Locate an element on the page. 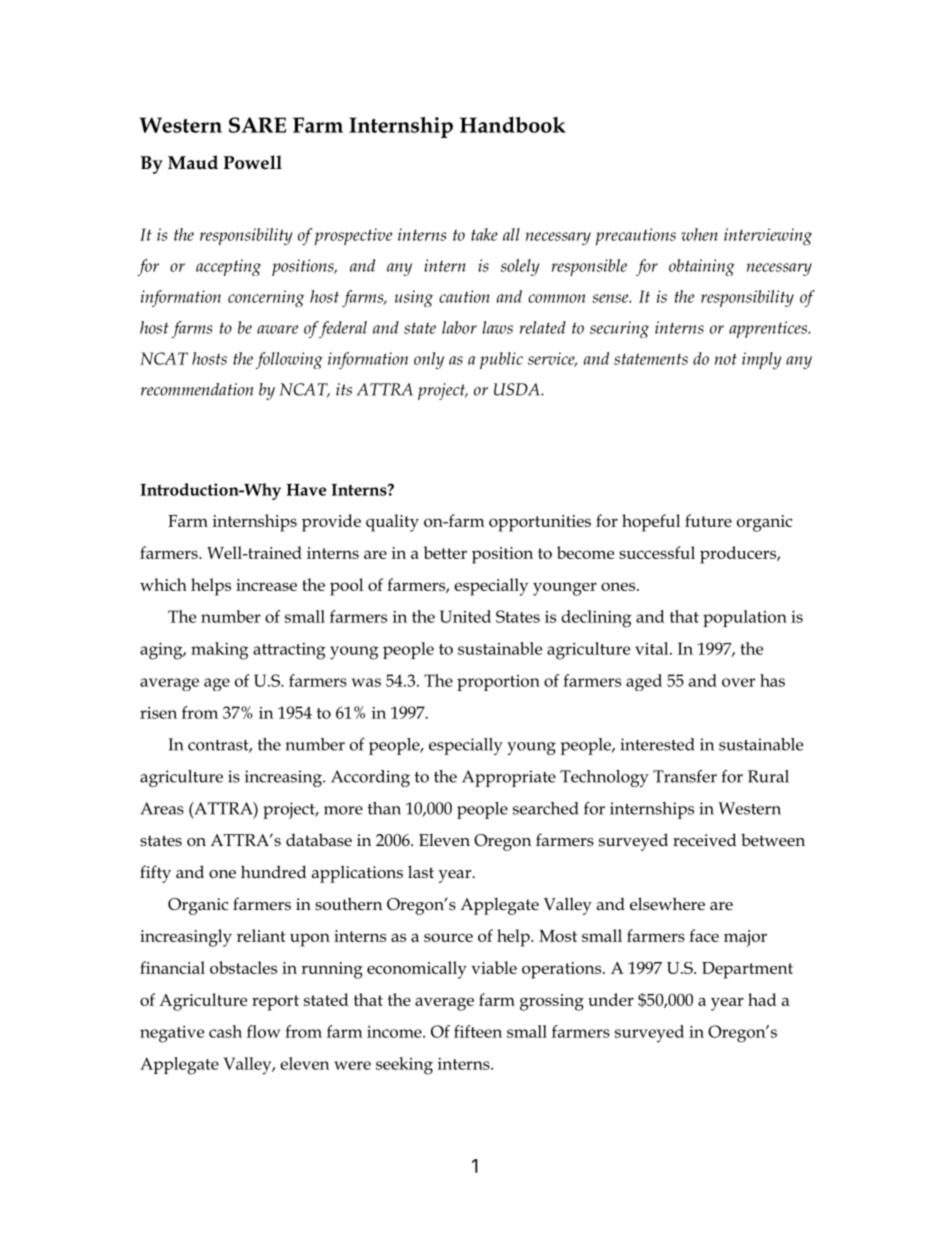  fifteen is located at coordinates (478, 1031).
